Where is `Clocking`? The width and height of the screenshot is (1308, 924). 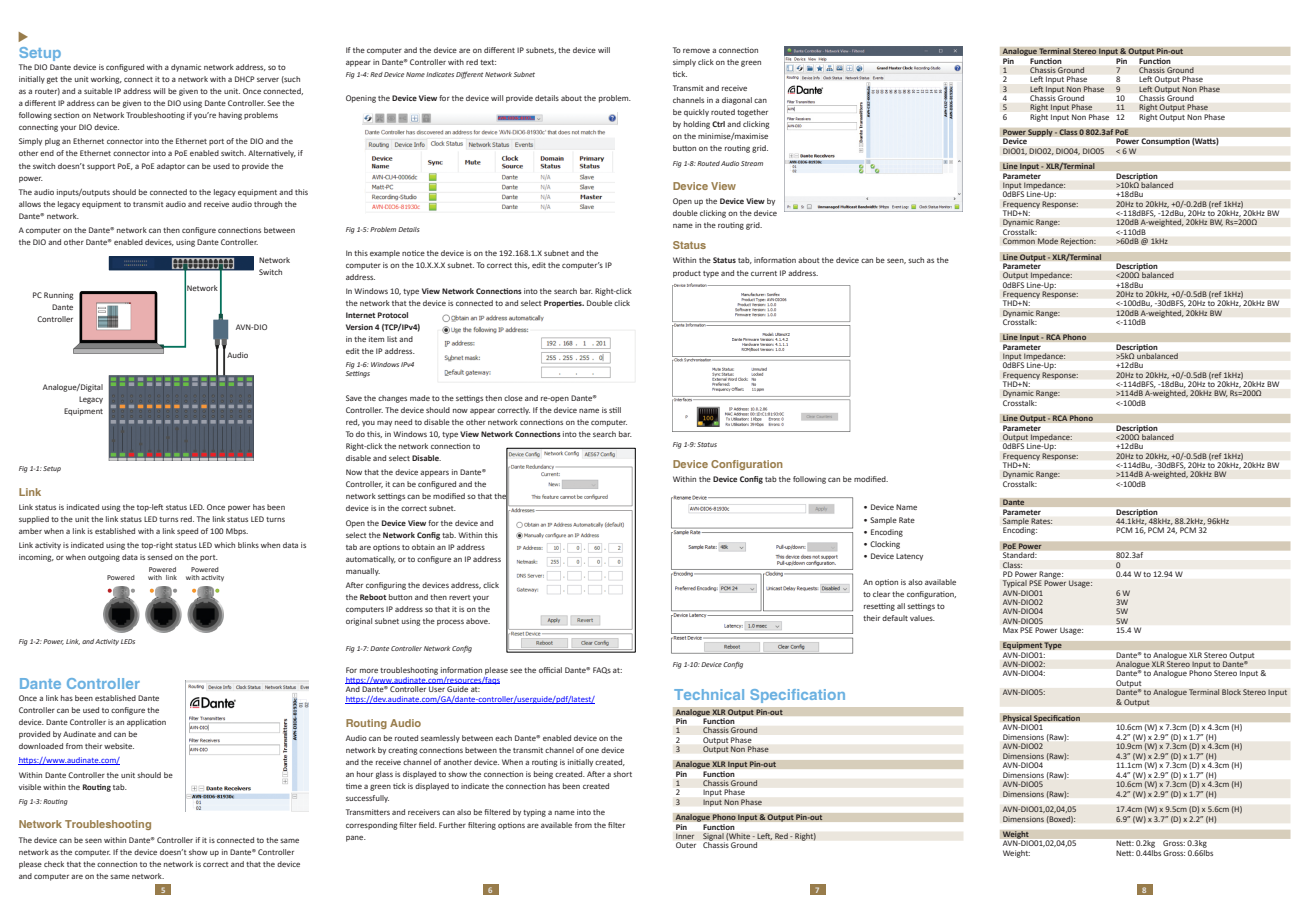 Clocking is located at coordinates (885, 545).
